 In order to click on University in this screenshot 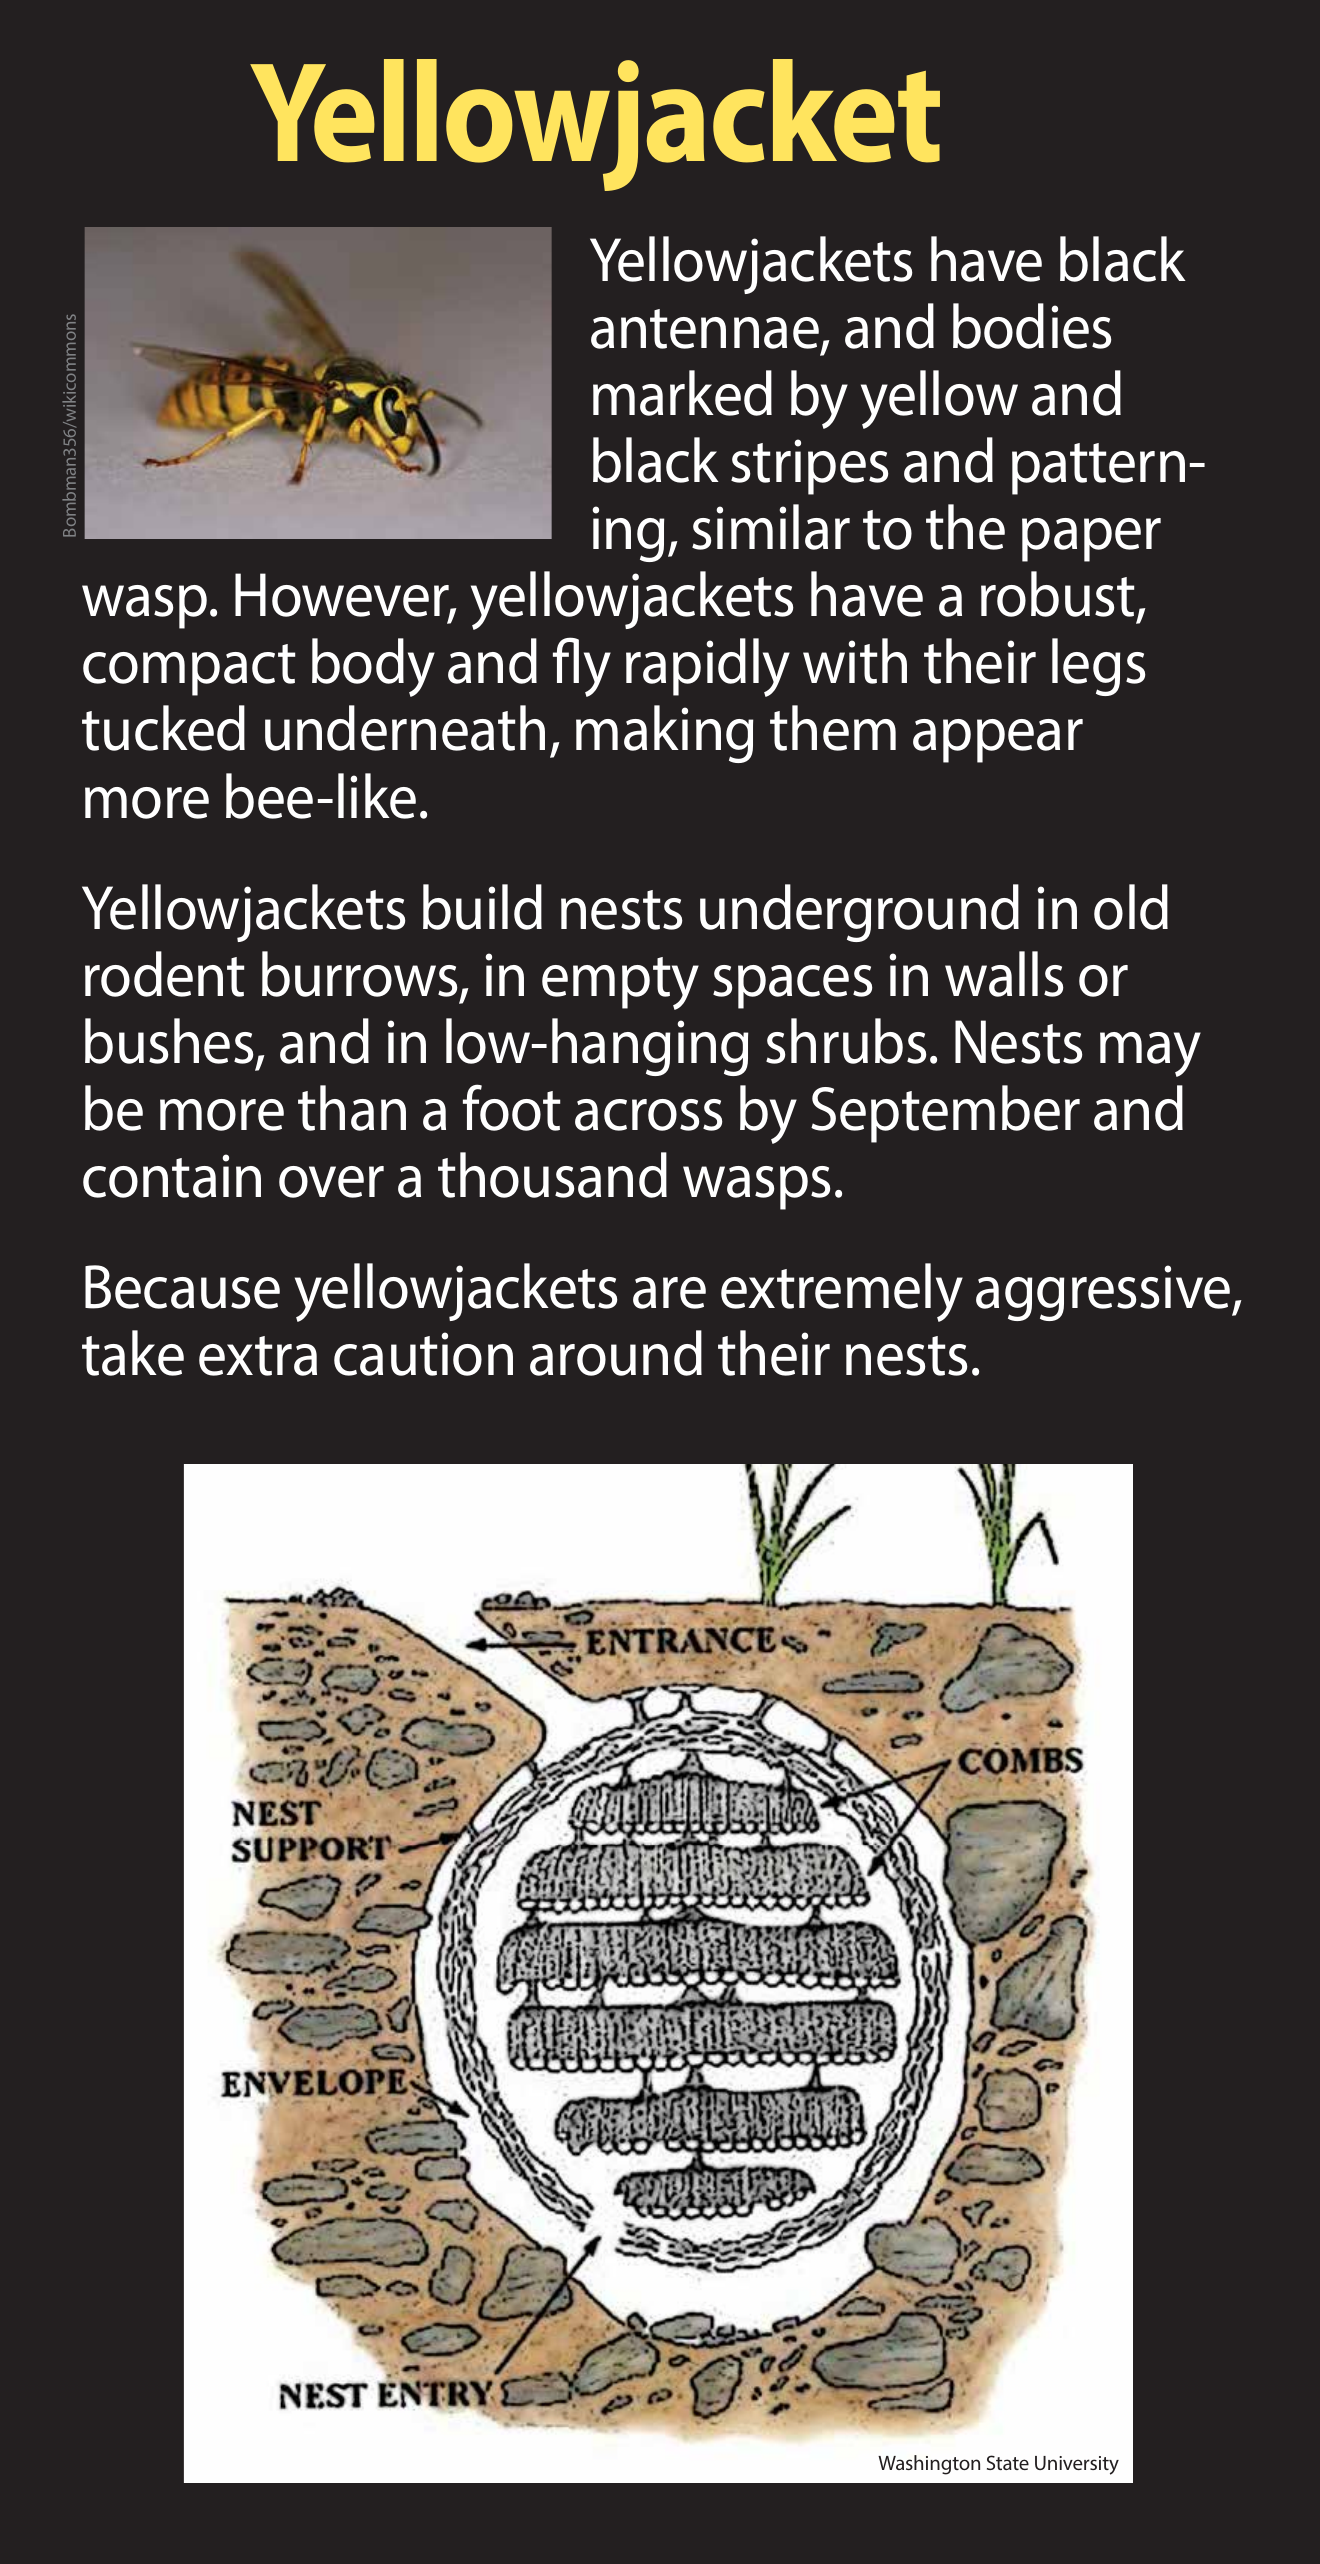, I will do `click(1077, 2465)`.
